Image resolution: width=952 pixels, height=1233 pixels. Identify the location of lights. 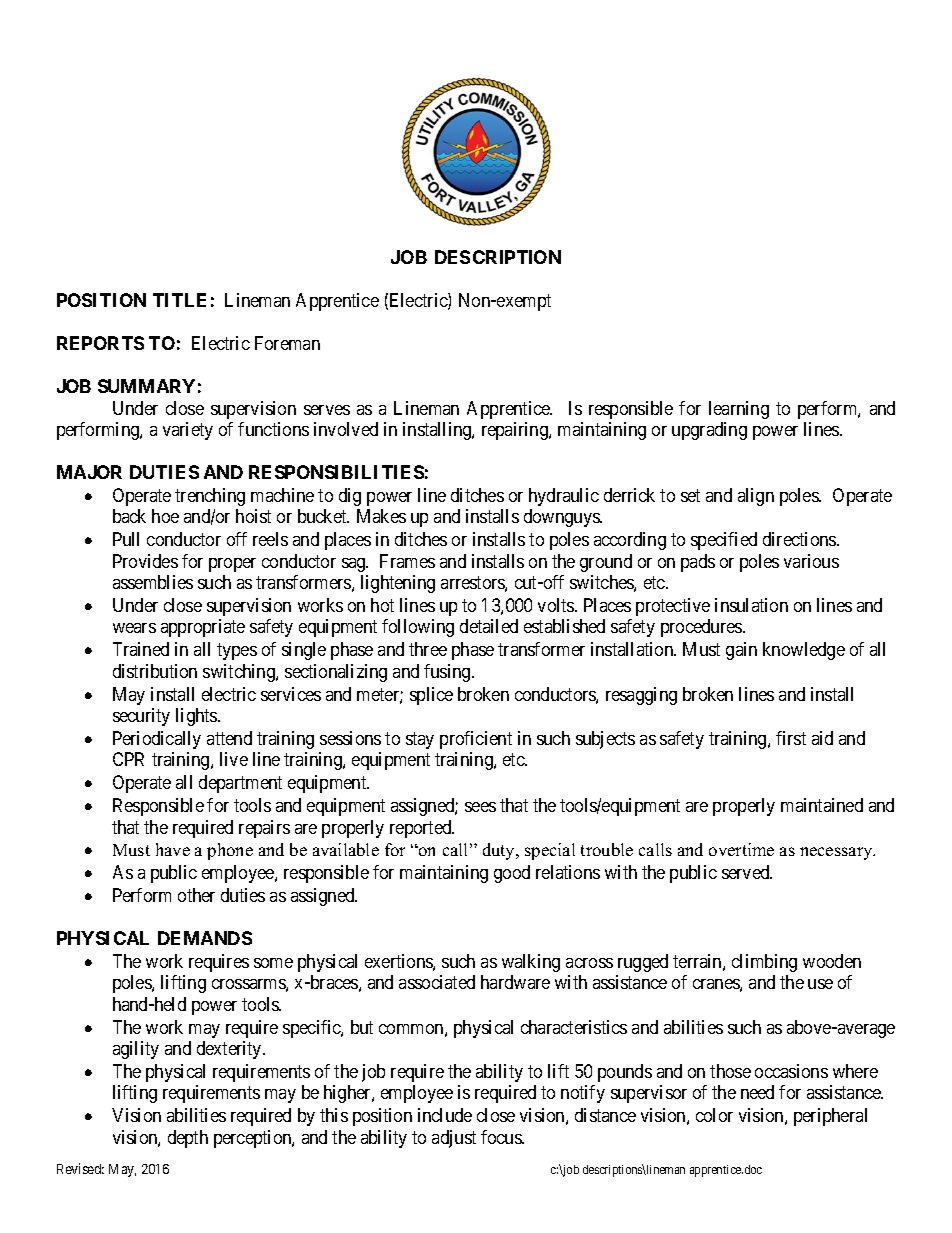
(197, 717).
